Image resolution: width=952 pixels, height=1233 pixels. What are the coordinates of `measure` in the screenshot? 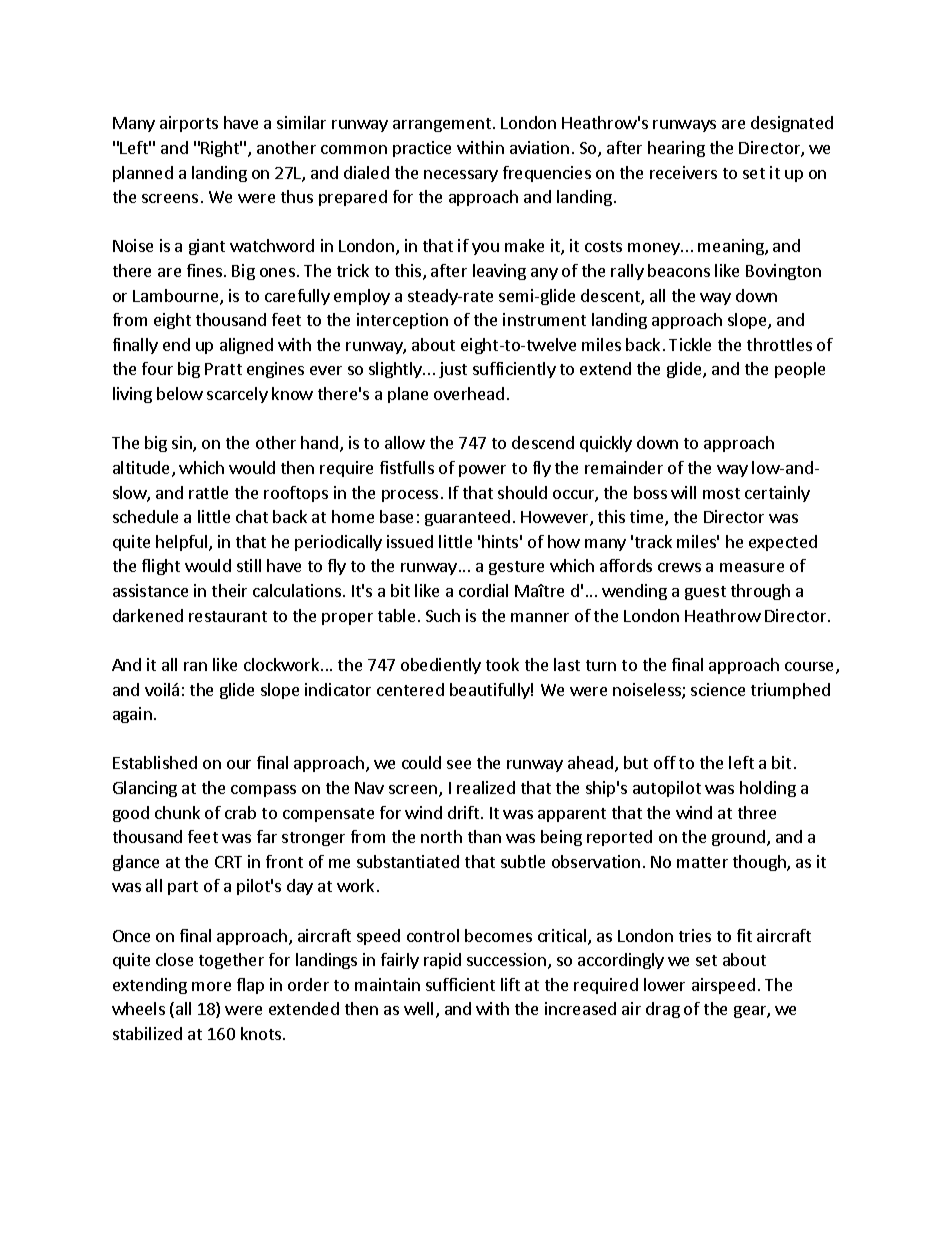 It's located at (752, 567).
